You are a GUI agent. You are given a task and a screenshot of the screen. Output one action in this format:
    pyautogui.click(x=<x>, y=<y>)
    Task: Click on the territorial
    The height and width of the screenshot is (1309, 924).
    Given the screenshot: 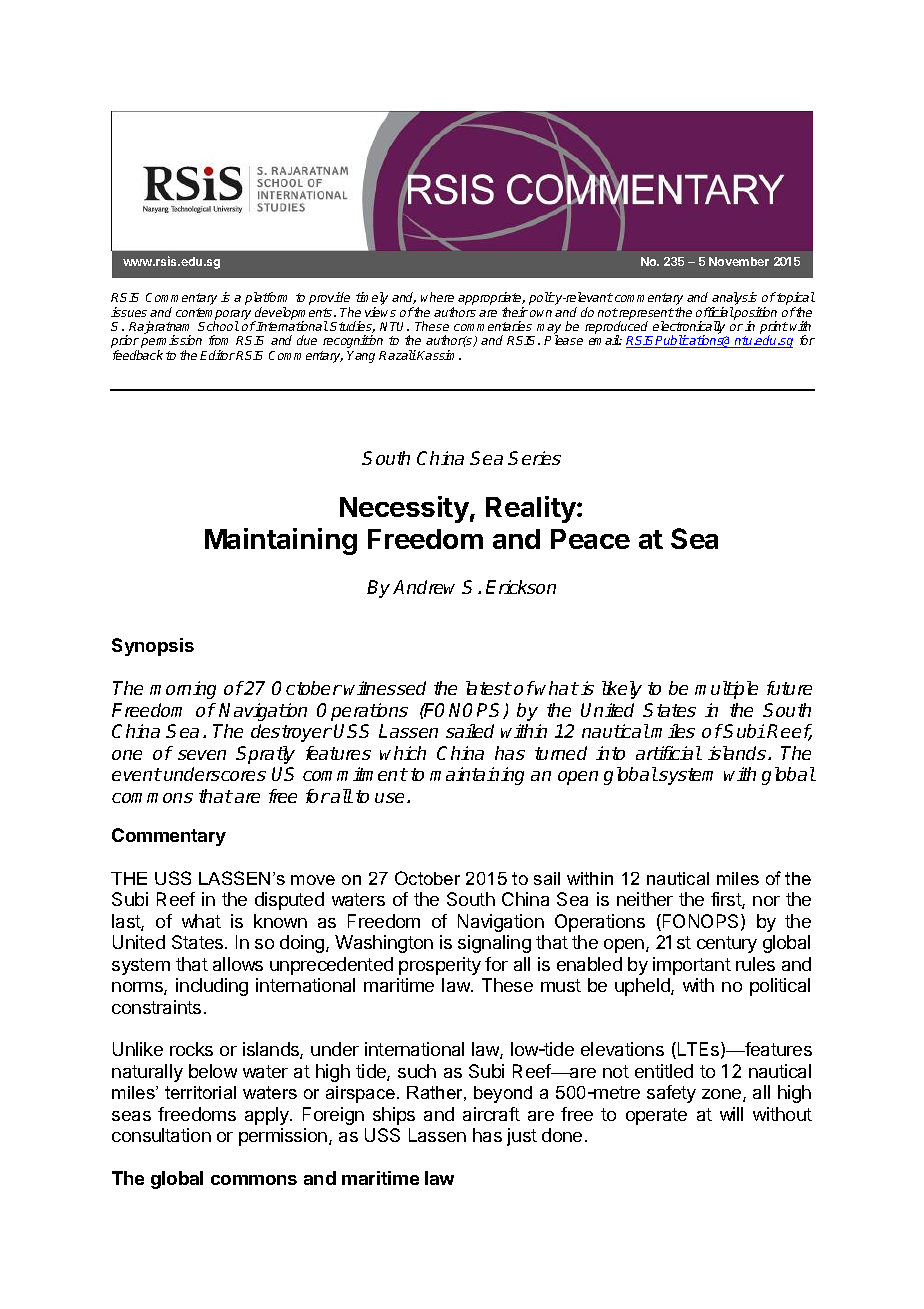 What is the action you would take?
    pyautogui.click(x=200, y=1092)
